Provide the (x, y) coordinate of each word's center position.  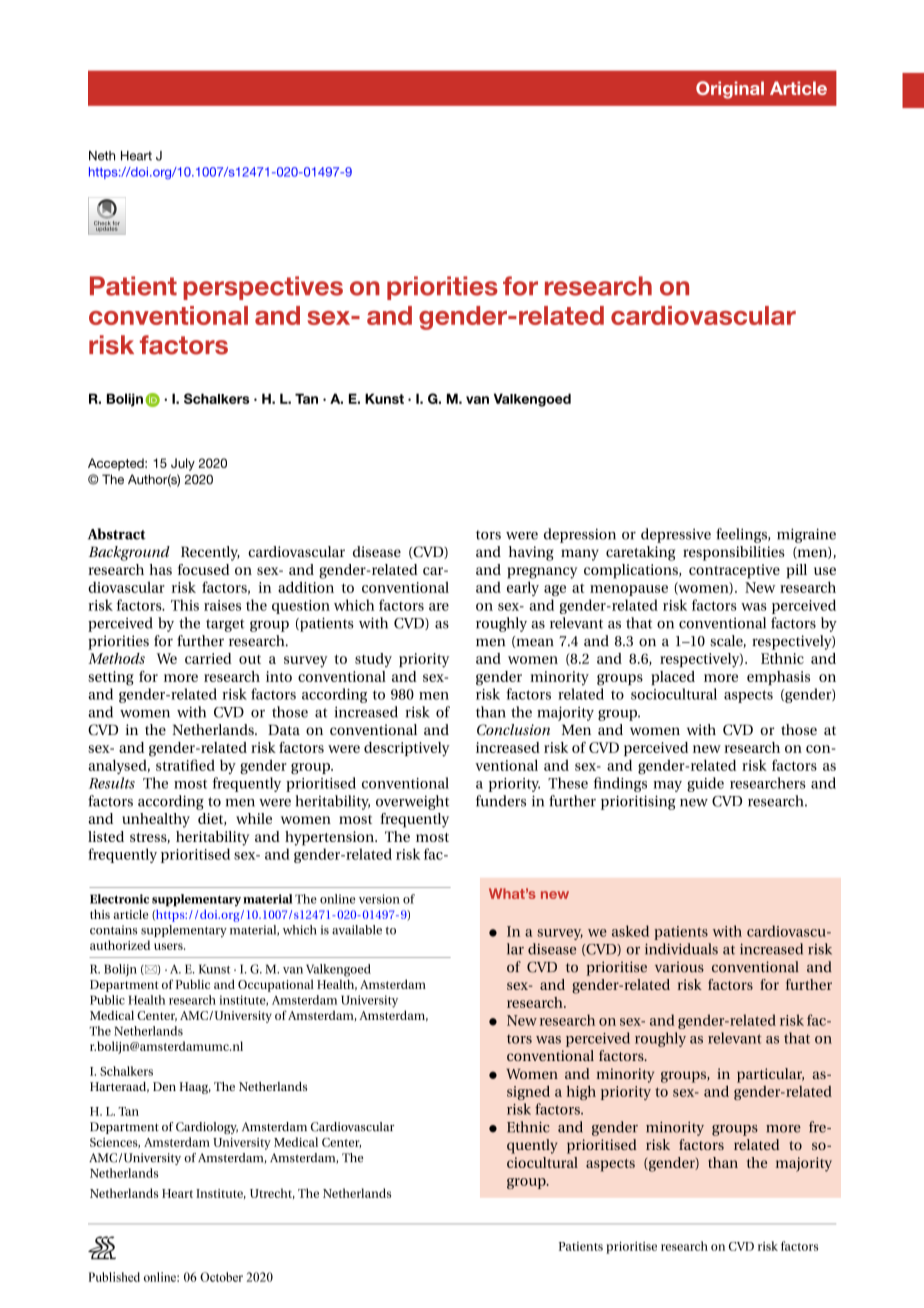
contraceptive (734, 571)
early (523, 588)
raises (222, 605)
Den (164, 1086)
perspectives (263, 288)
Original (730, 90)
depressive (676, 535)
